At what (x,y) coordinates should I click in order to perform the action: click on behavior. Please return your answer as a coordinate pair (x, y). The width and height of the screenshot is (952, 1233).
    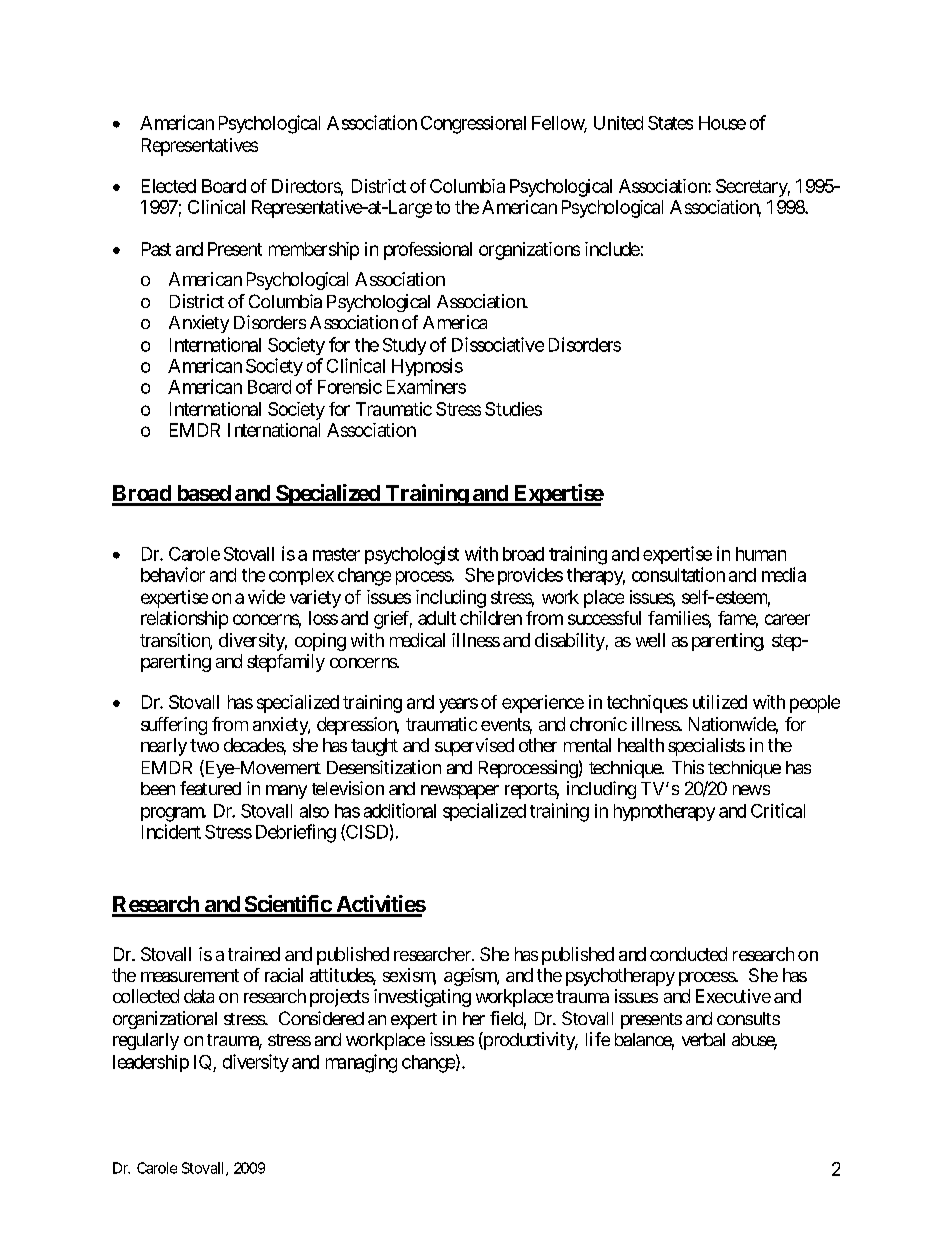
    Looking at the image, I should click on (173, 574).
